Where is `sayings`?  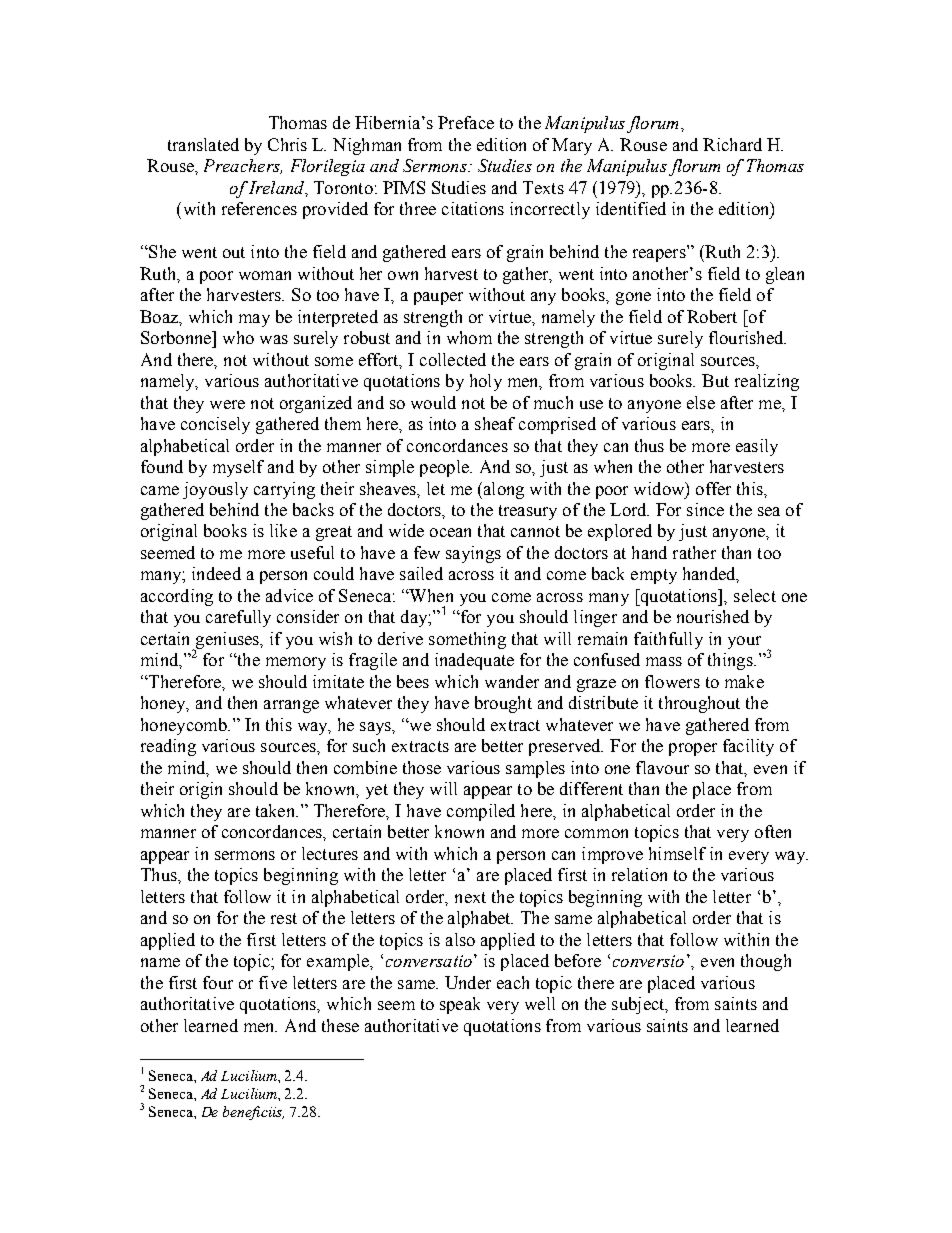
sayings is located at coordinates (473, 554).
